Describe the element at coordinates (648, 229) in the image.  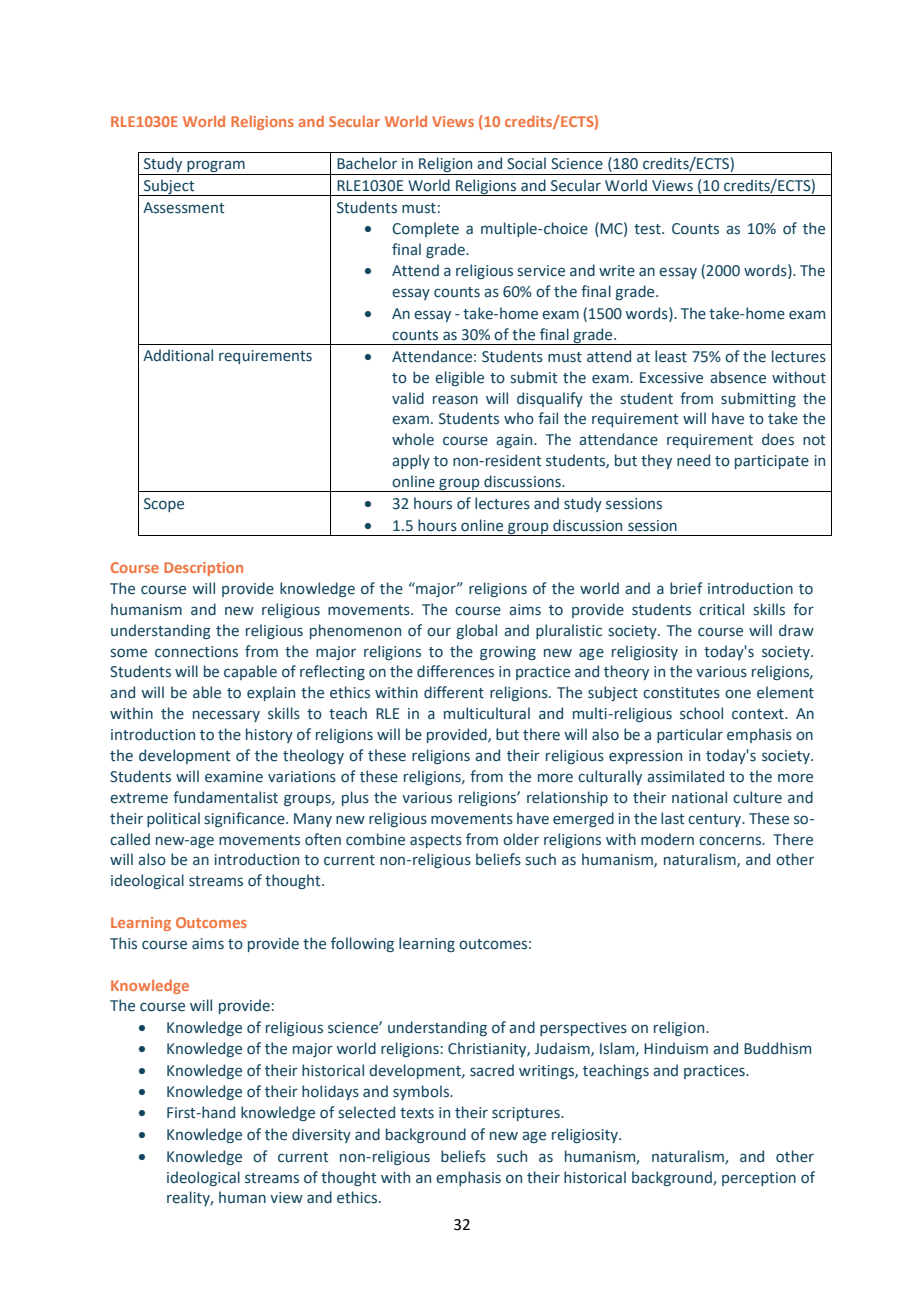
I see `test` at that location.
